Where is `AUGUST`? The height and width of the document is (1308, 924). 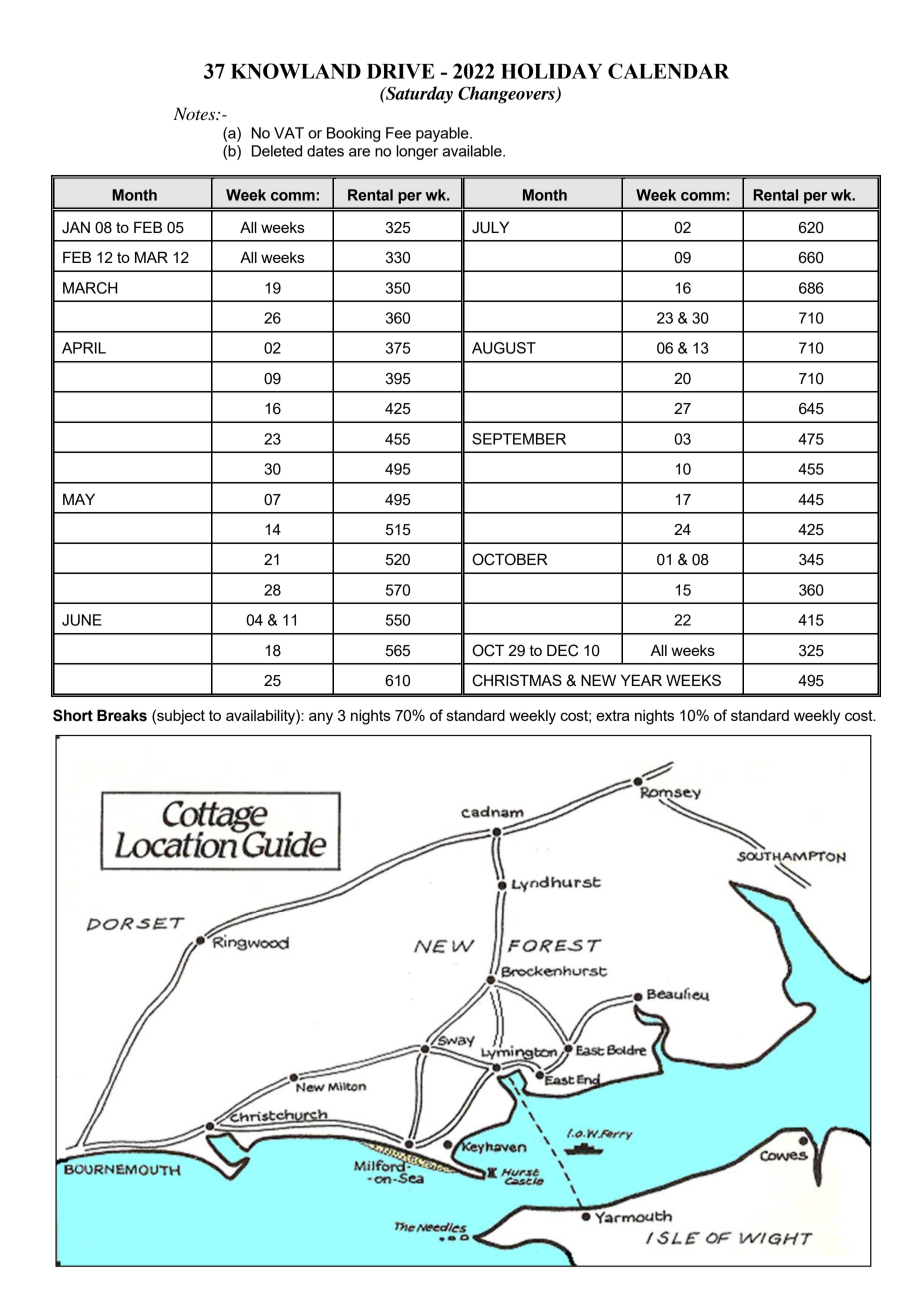 AUGUST is located at coordinates (504, 348).
